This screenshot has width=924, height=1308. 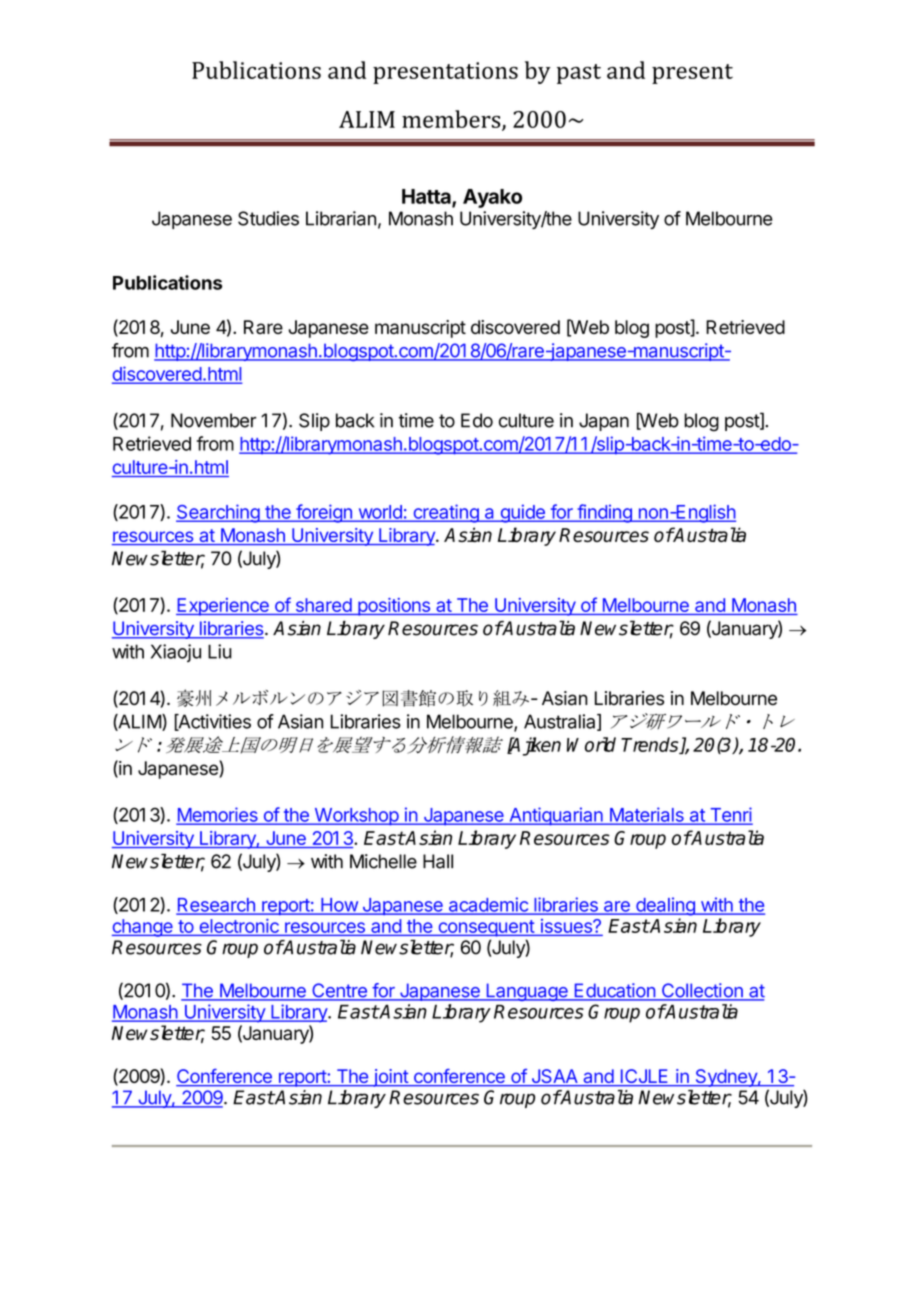 What do you see at coordinates (214, 420) in the screenshot?
I see `November` at bounding box center [214, 420].
